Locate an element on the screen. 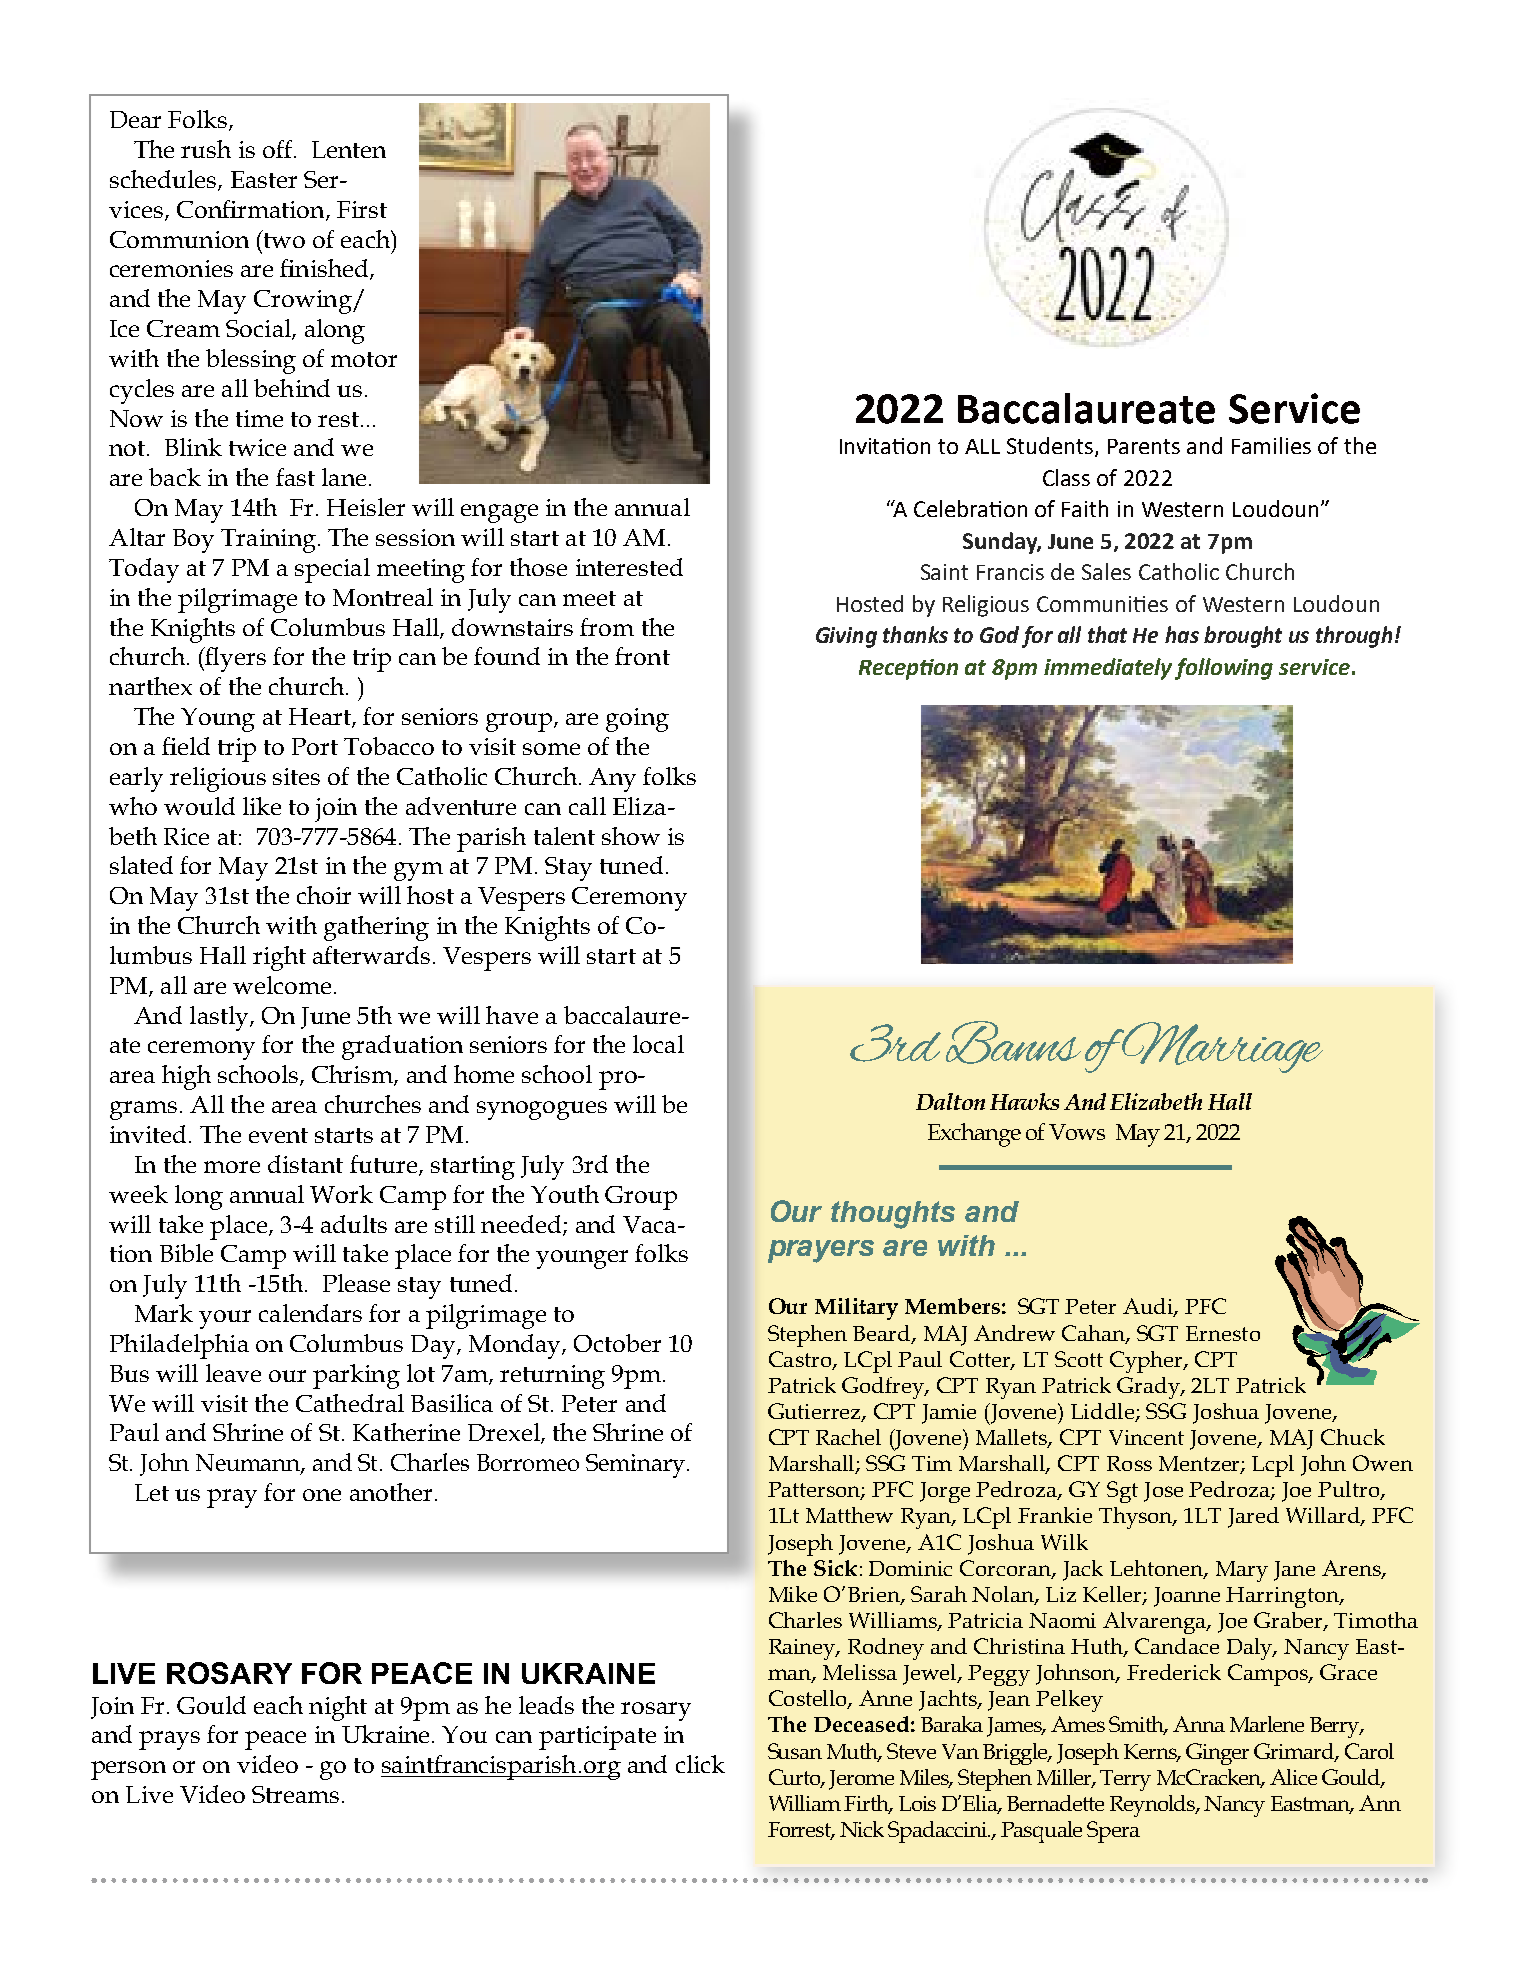 This screenshot has height=1970, width=1522. Castro is located at coordinates (801, 1360).
